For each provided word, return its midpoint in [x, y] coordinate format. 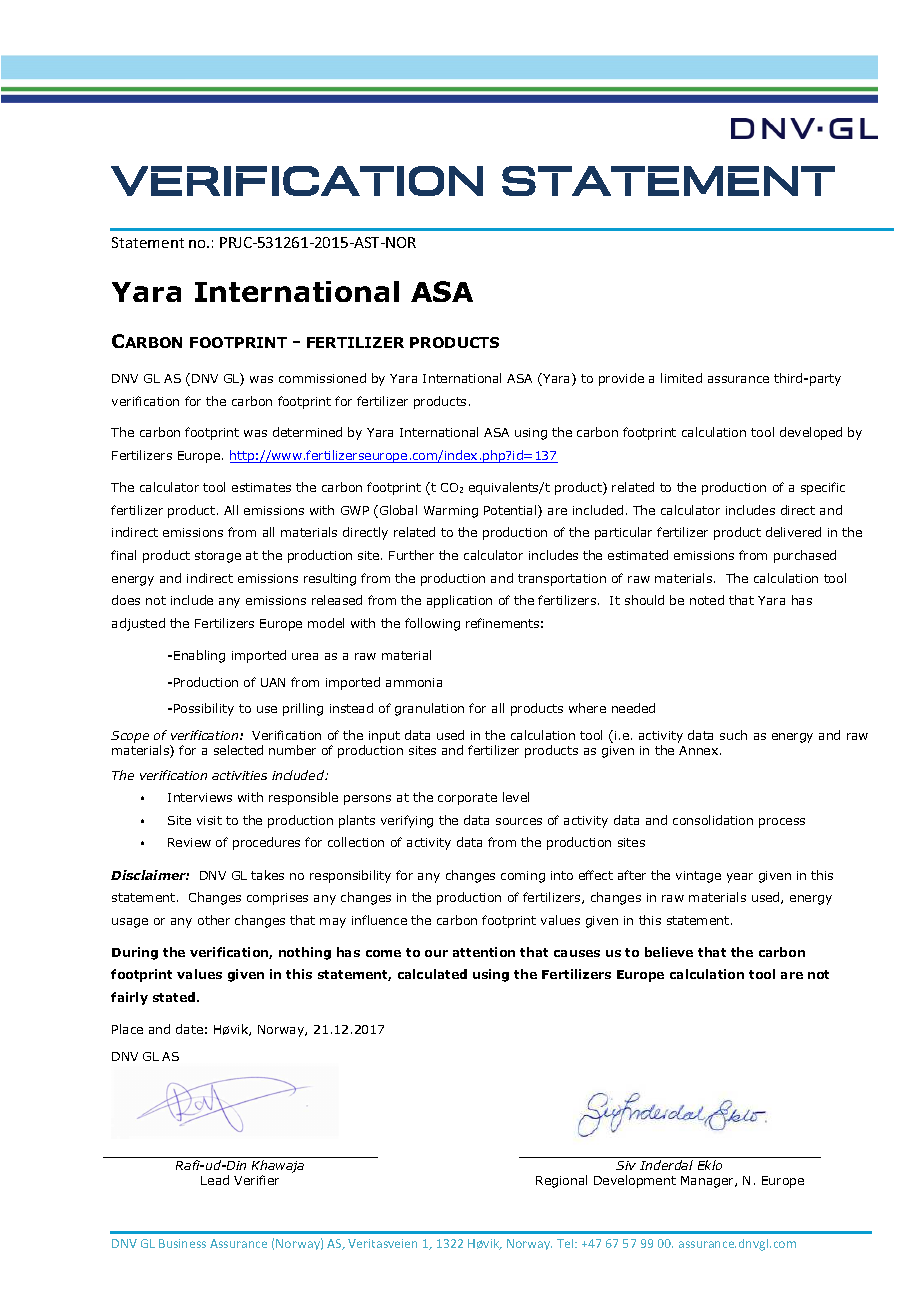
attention [484, 952]
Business [182, 1243]
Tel [566, 1243]
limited [681, 378]
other [214, 920]
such [733, 735]
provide [621, 379]
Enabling [199, 656]
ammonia [414, 682]
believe [669, 952]
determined [307, 432]
